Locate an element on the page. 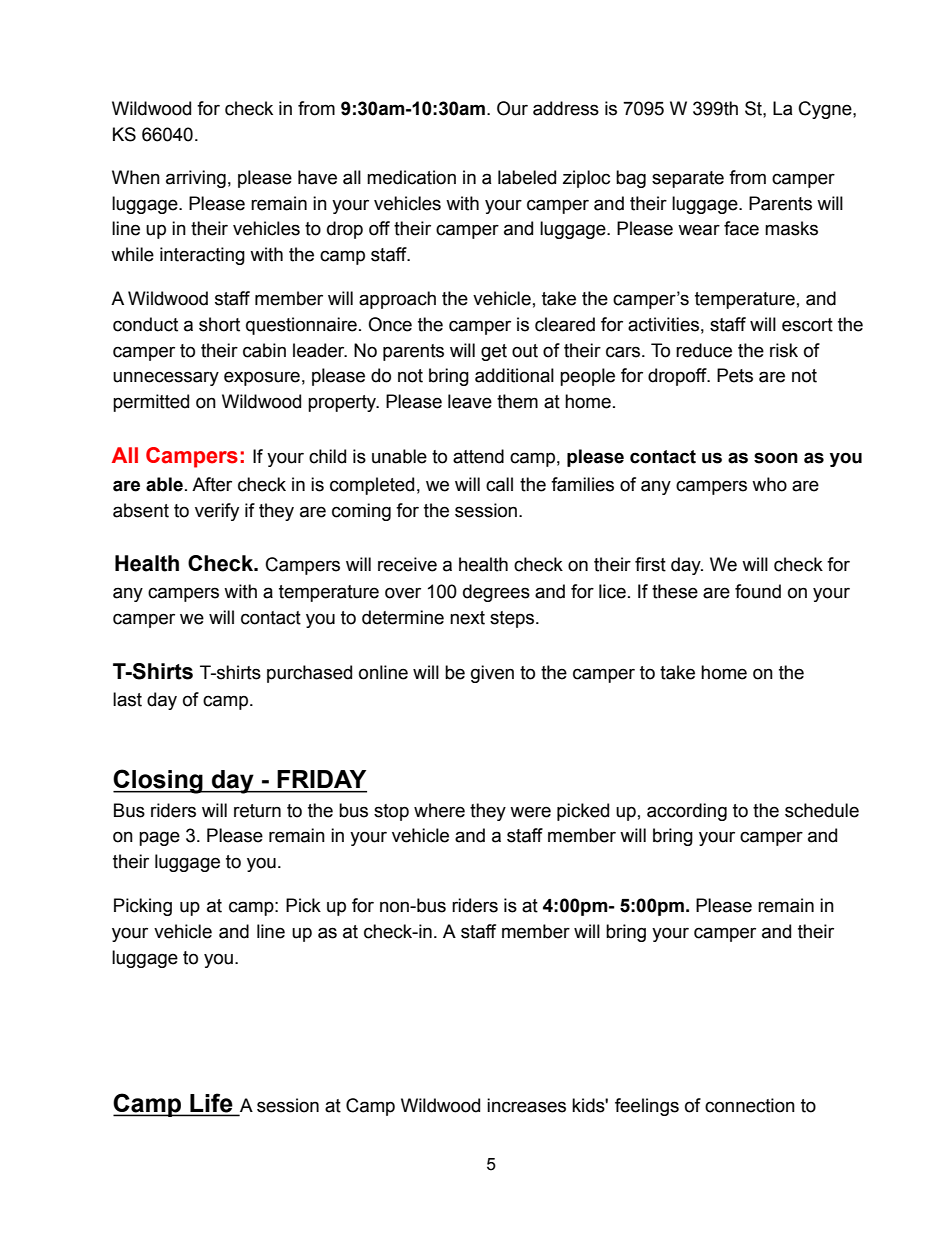 The height and width of the document is (1233, 952). connection is located at coordinates (750, 1105).
